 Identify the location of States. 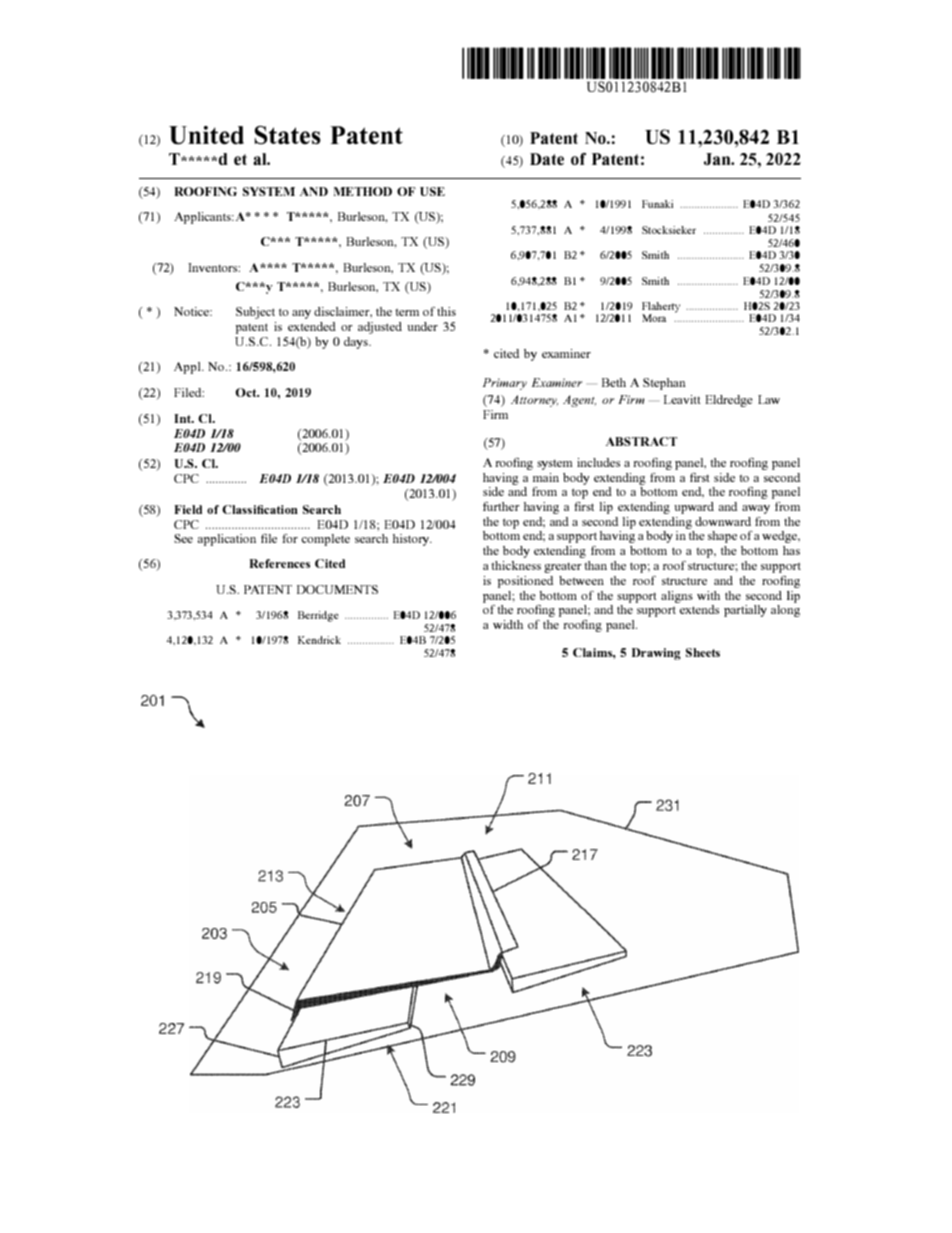
(288, 135).
